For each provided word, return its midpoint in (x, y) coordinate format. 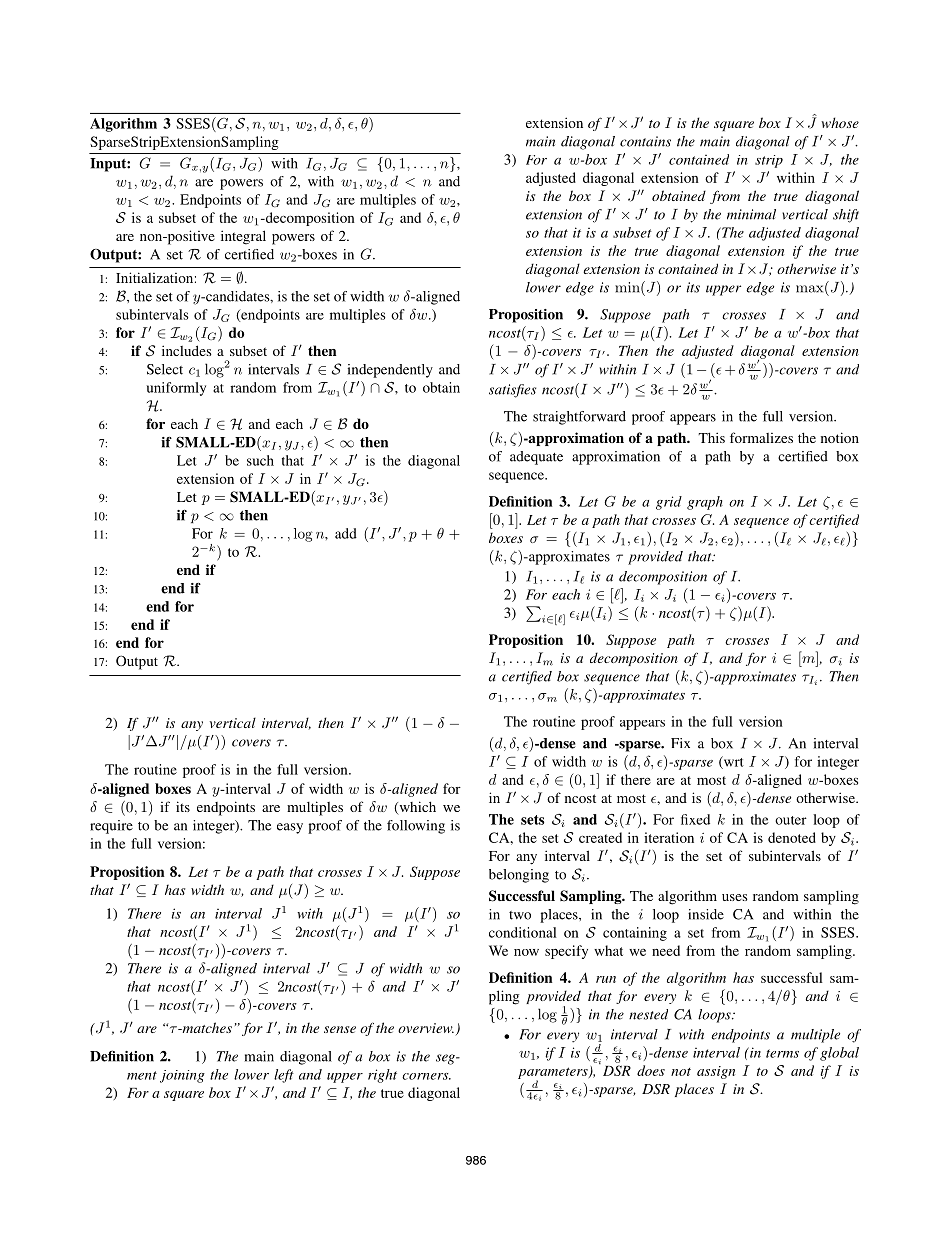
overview (426, 1028)
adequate (536, 458)
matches (206, 1027)
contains (645, 141)
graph (705, 503)
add (346, 533)
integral (243, 237)
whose (840, 122)
